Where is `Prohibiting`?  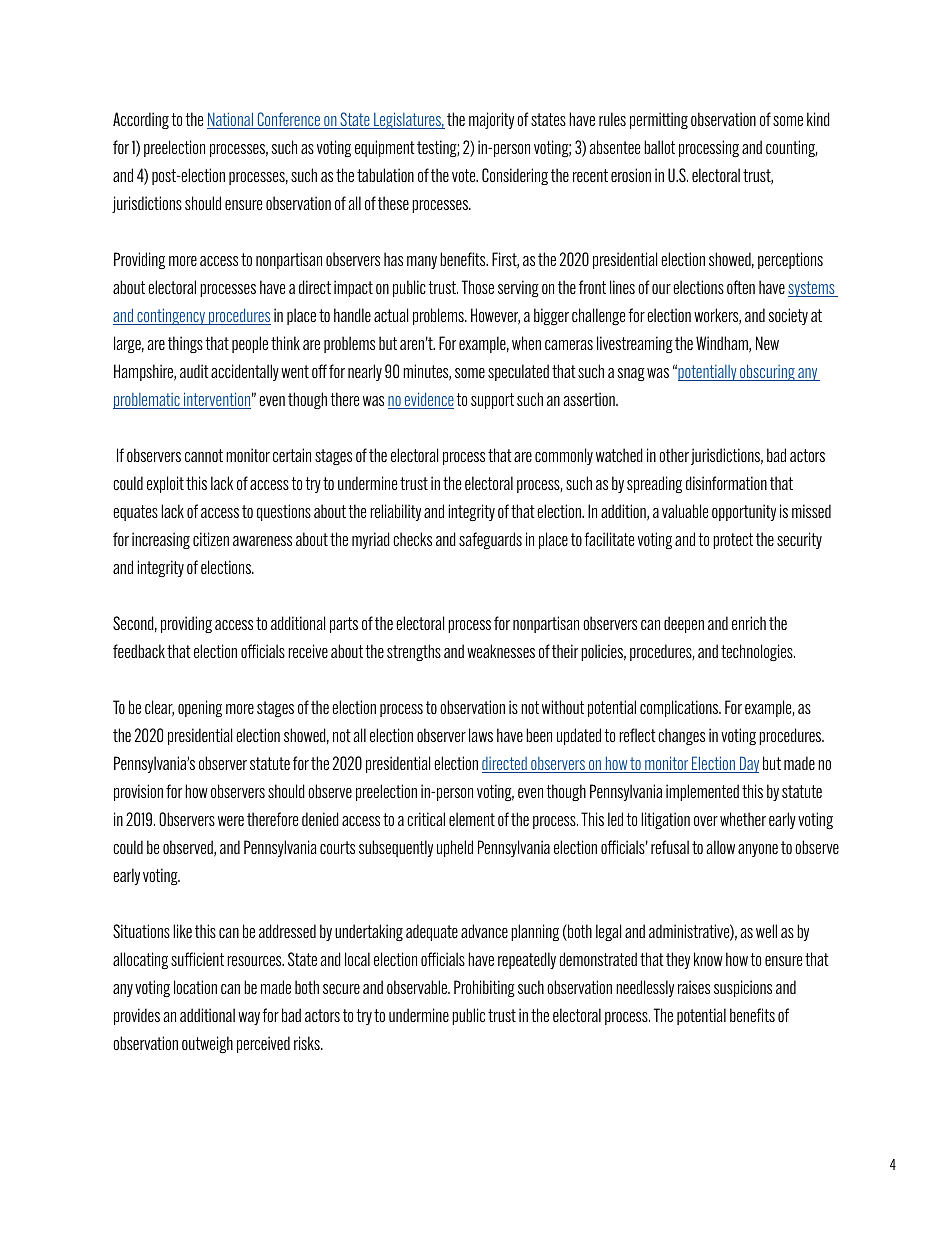 Prohibiting is located at coordinates (484, 988).
